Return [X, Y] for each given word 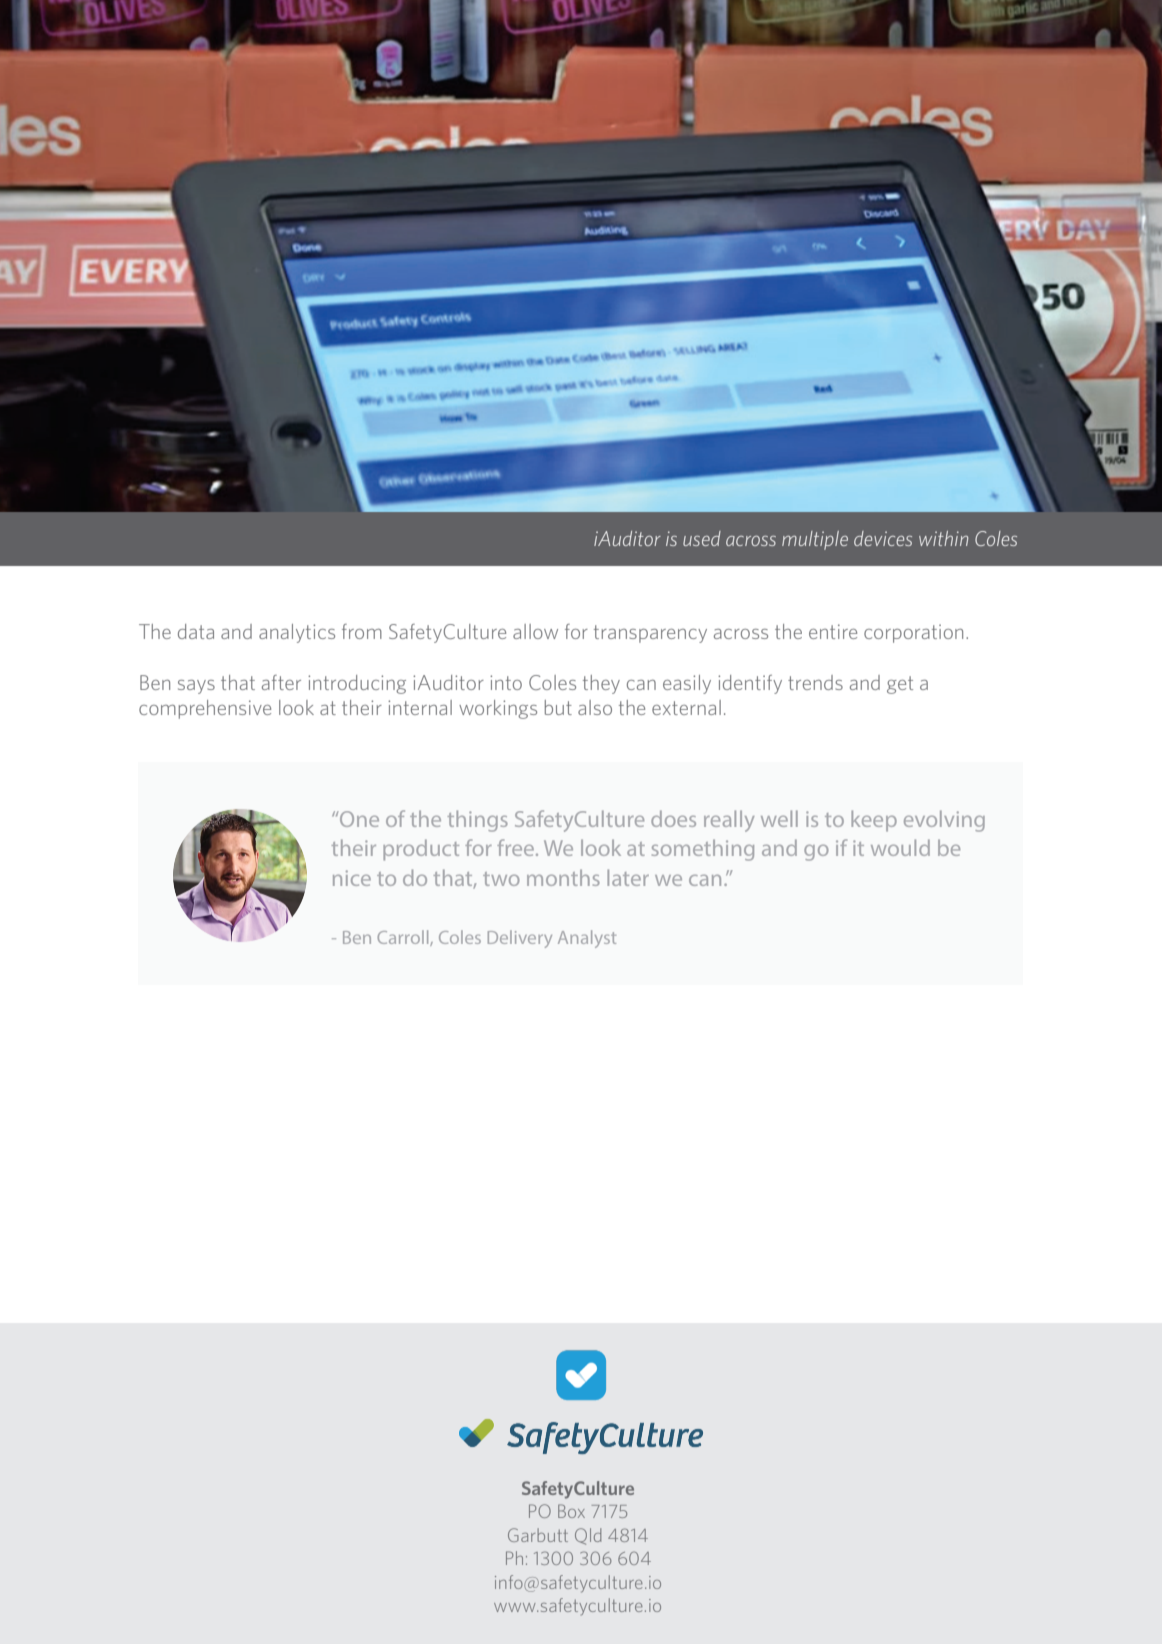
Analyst [587, 939]
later [628, 877]
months [563, 877]
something [703, 850]
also [595, 707]
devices [883, 538]
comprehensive [205, 709]
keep [874, 821]
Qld [588, 1536]
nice [352, 878]
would [900, 847]
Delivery [520, 939]
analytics [297, 633]
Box [571, 1511]
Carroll [404, 938]
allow [535, 631]
